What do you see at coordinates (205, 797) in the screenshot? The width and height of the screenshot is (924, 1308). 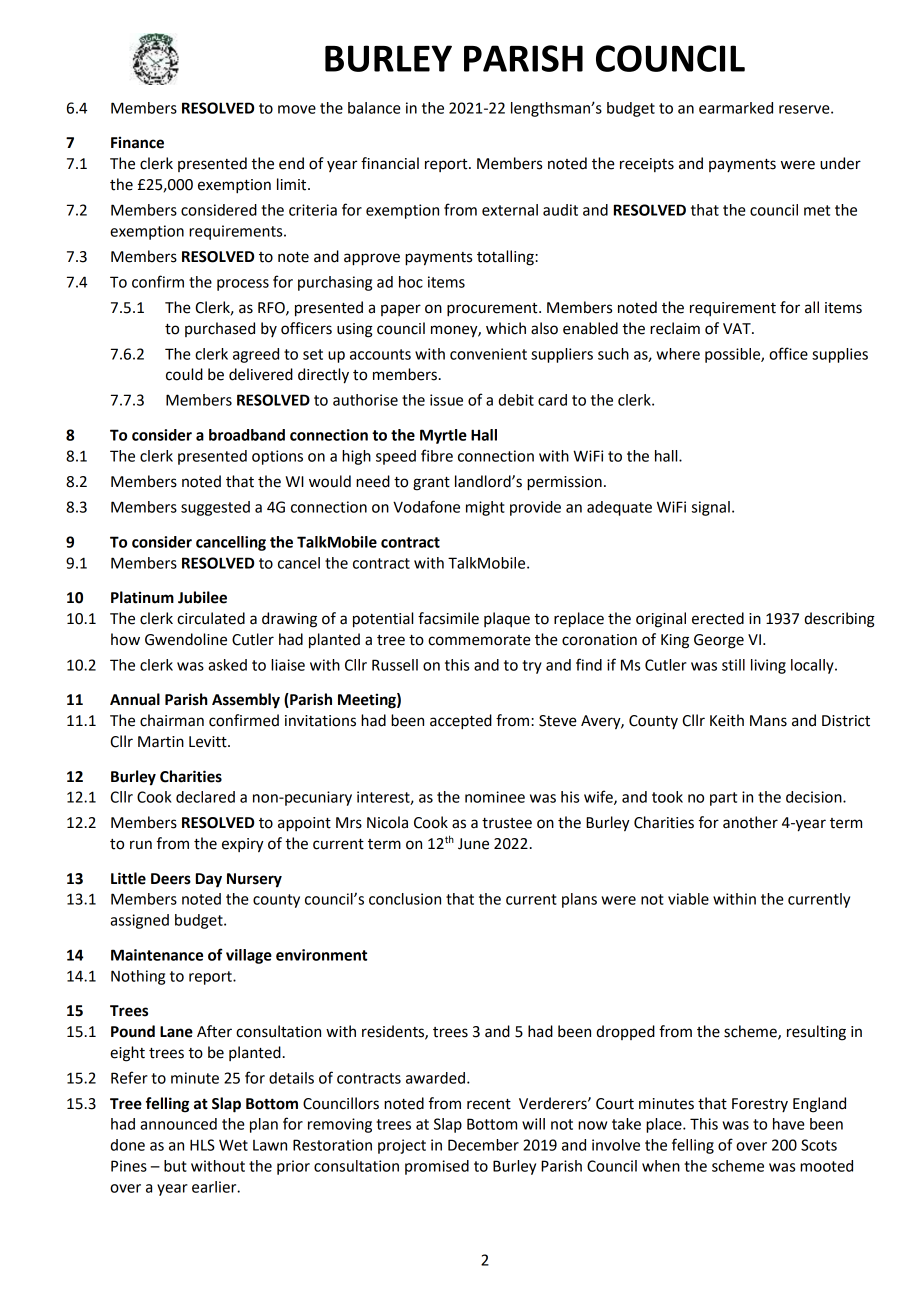 I see `declared` at bounding box center [205, 797].
